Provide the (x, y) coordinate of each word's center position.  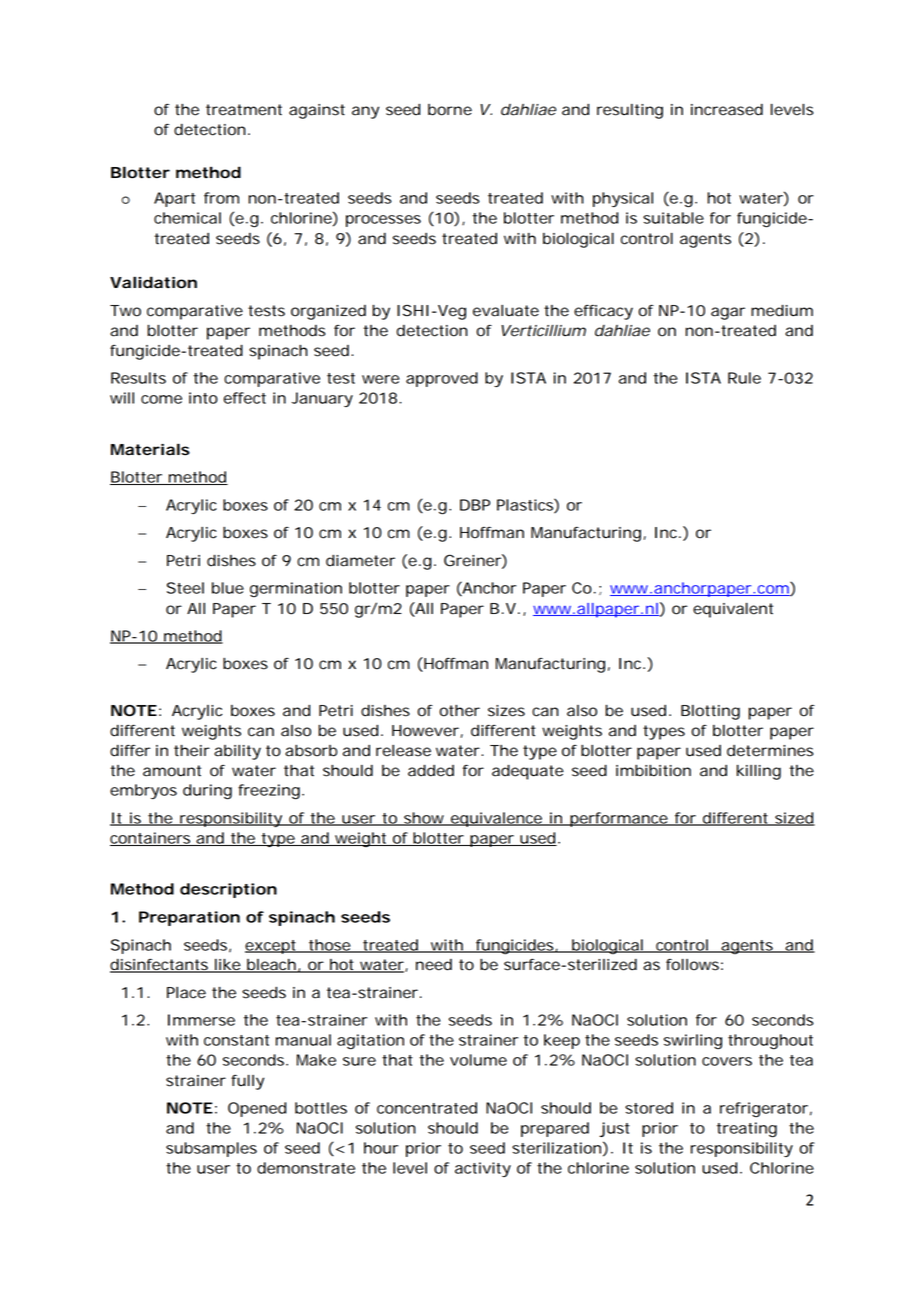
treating (747, 1130)
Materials (150, 449)
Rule (744, 378)
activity (483, 1169)
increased (727, 110)
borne (450, 110)
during (207, 792)
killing (759, 772)
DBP (475, 505)
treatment (244, 110)
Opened (257, 1109)
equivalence (498, 819)
